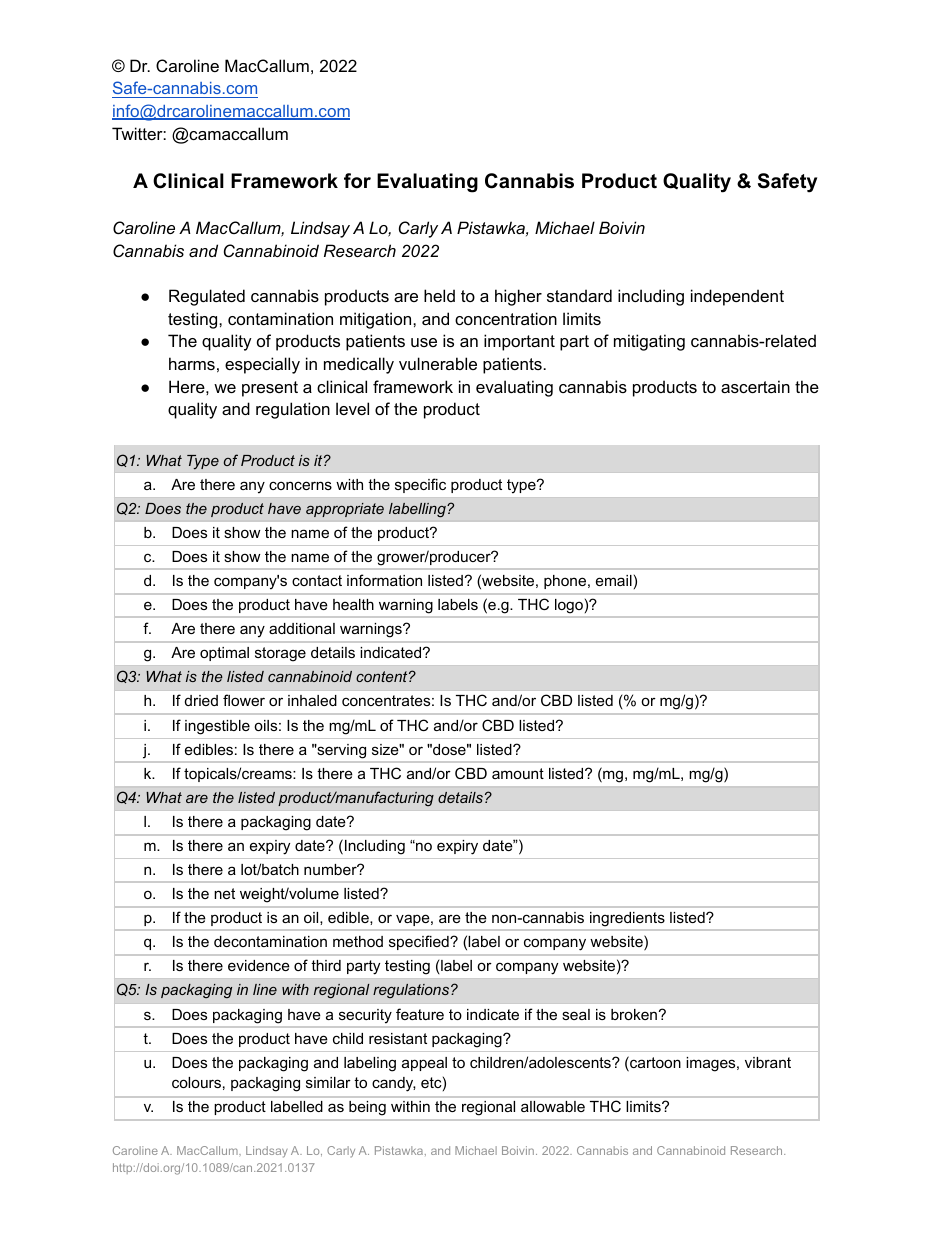 This image has height=1233, width=952. What do you see at coordinates (712, 1064) in the image?
I see `images` at bounding box center [712, 1064].
